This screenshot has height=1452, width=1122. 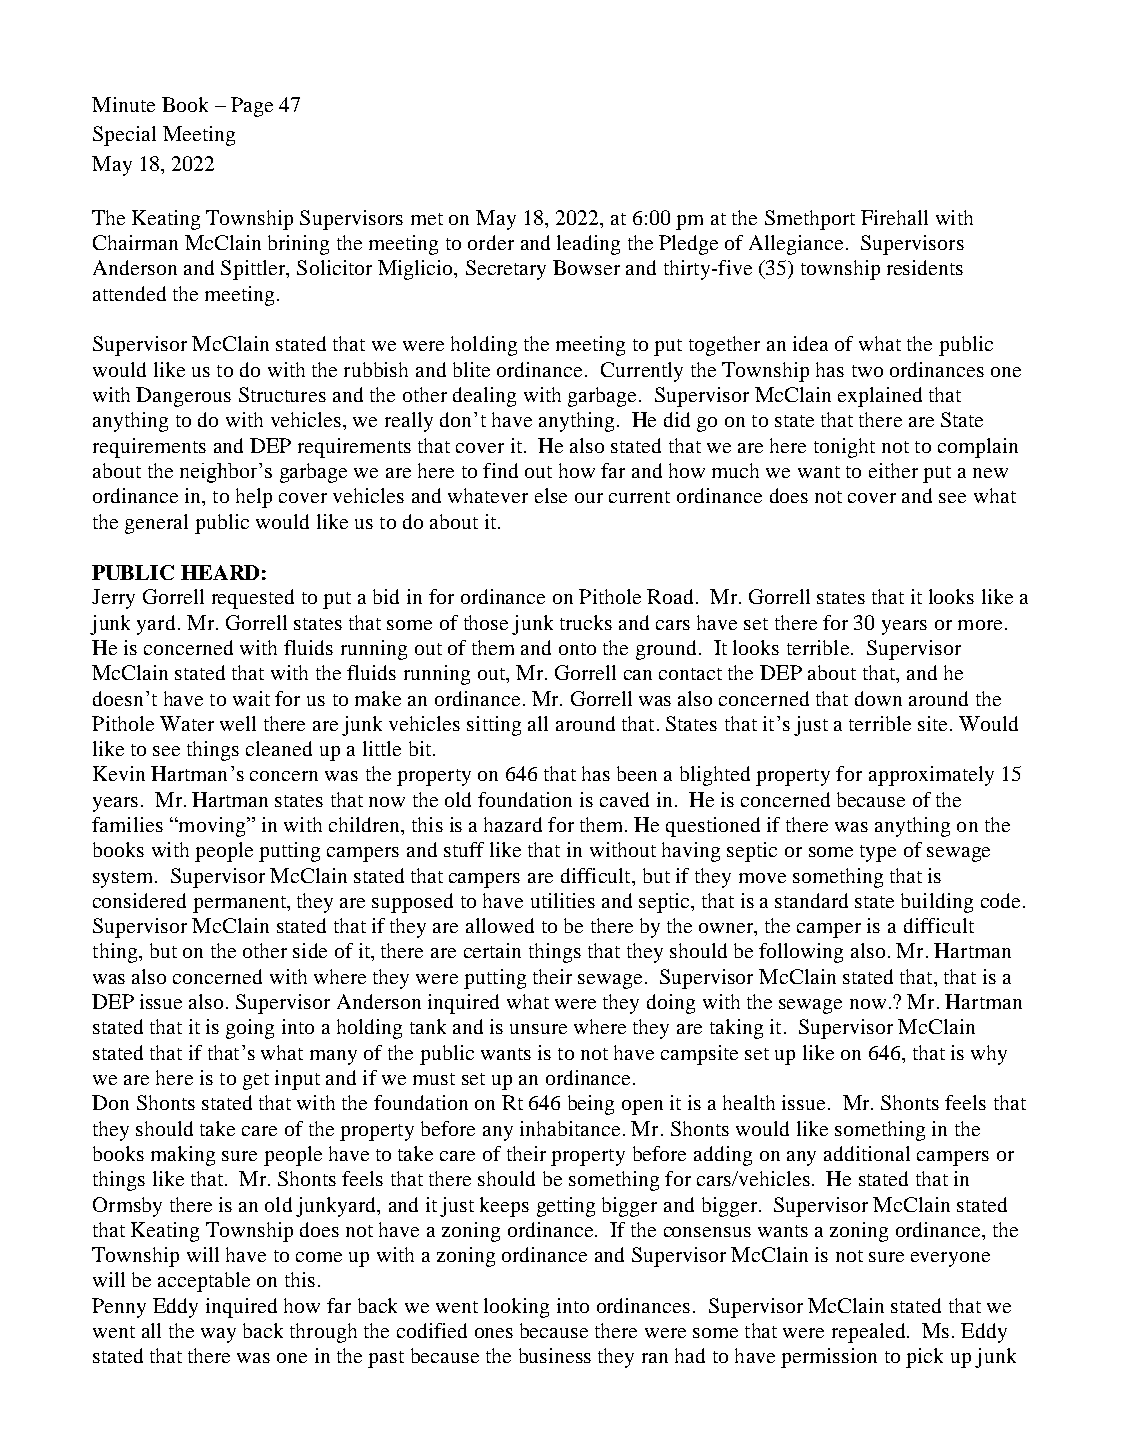 I want to click on Page, so click(x=252, y=107).
